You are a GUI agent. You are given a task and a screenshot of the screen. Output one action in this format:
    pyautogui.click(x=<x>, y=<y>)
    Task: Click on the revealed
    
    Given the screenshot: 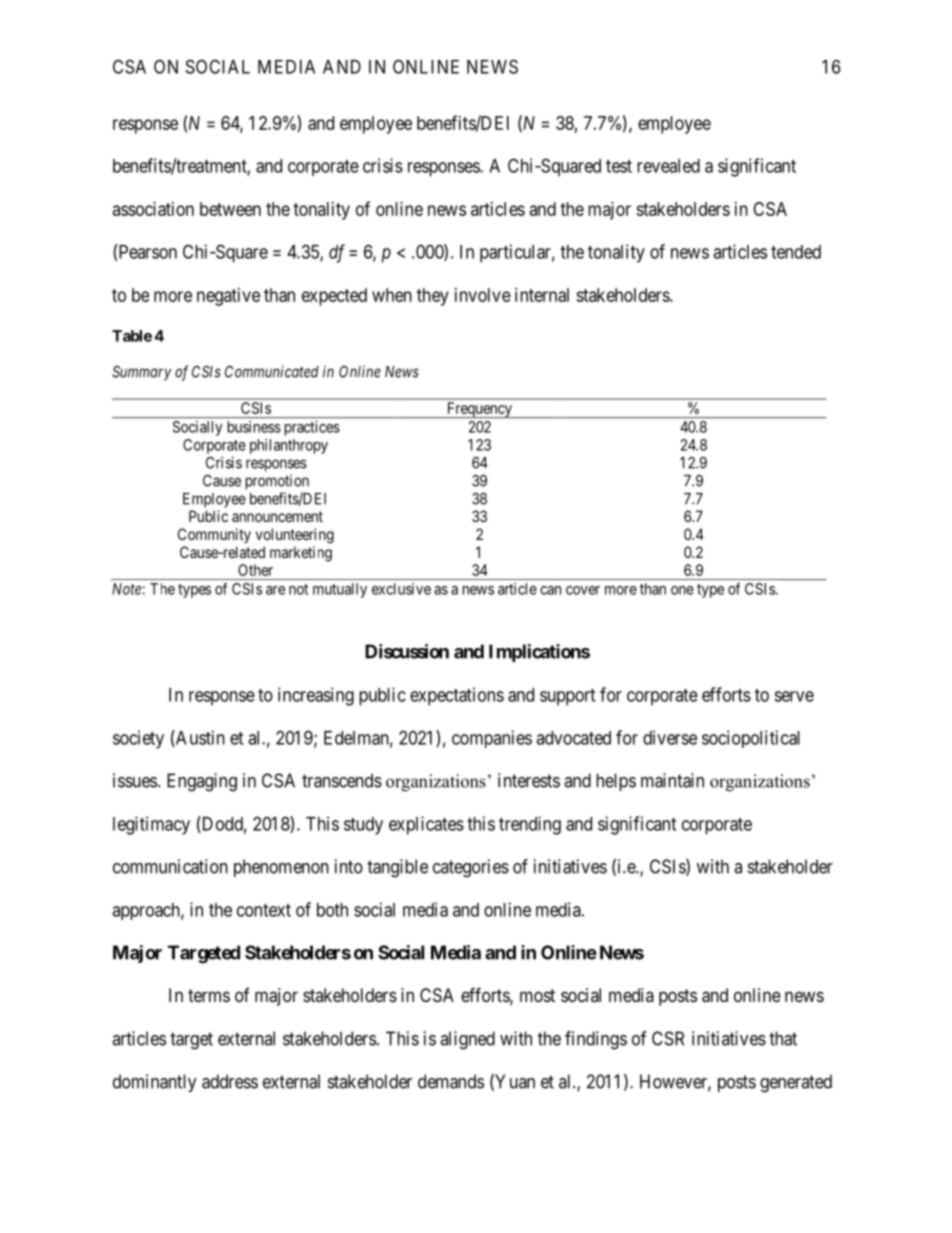 What is the action you would take?
    pyautogui.click(x=668, y=166)
